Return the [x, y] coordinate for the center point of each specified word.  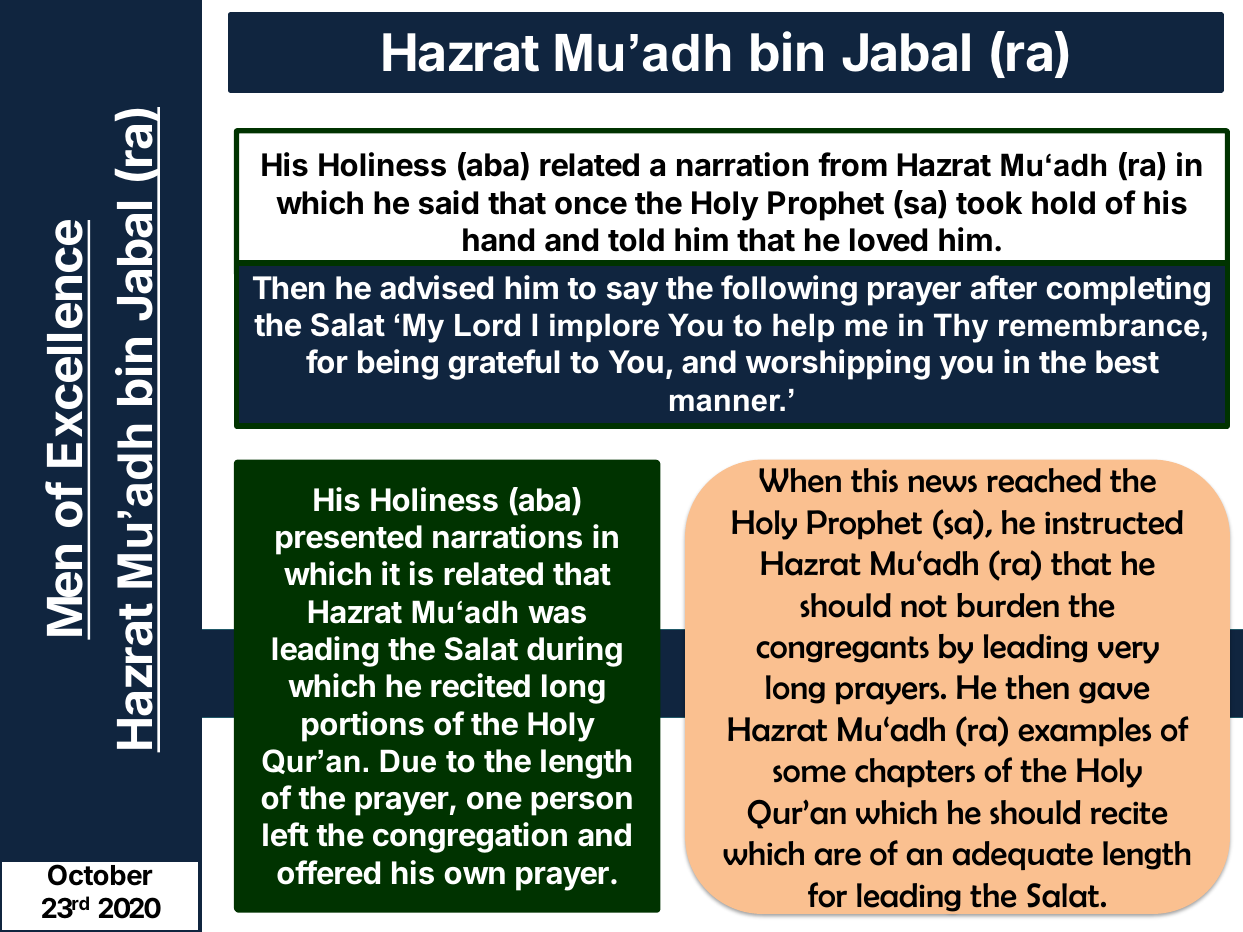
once [591, 206]
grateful [504, 364]
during [574, 651]
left [286, 834]
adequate [1023, 855]
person [581, 804]
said [448, 202]
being [398, 364]
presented [349, 540]
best [1127, 362]
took [989, 203]
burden [1008, 605]
